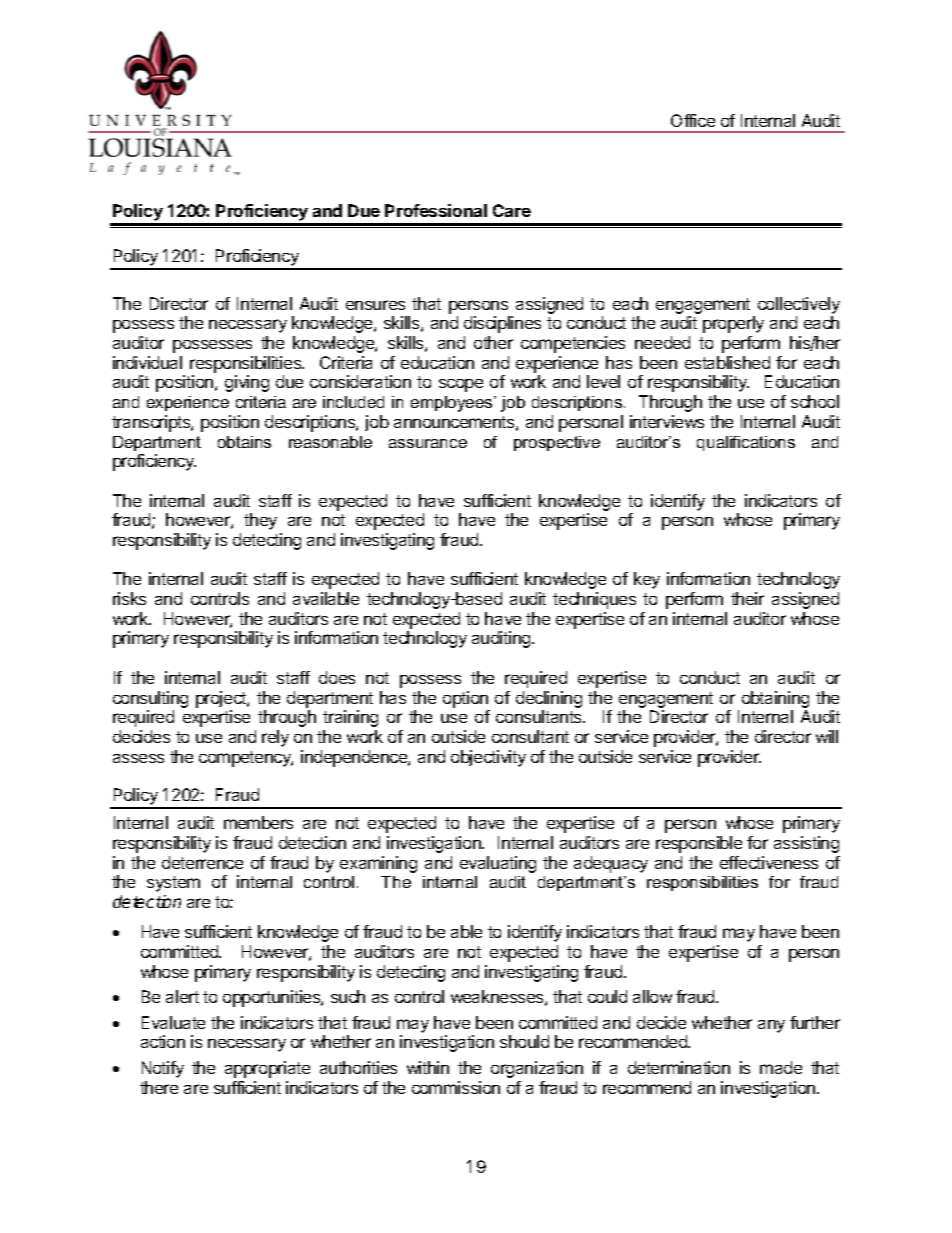 This screenshot has height=1233, width=952. What do you see at coordinates (163, 1069) in the screenshot?
I see `Notify` at bounding box center [163, 1069].
